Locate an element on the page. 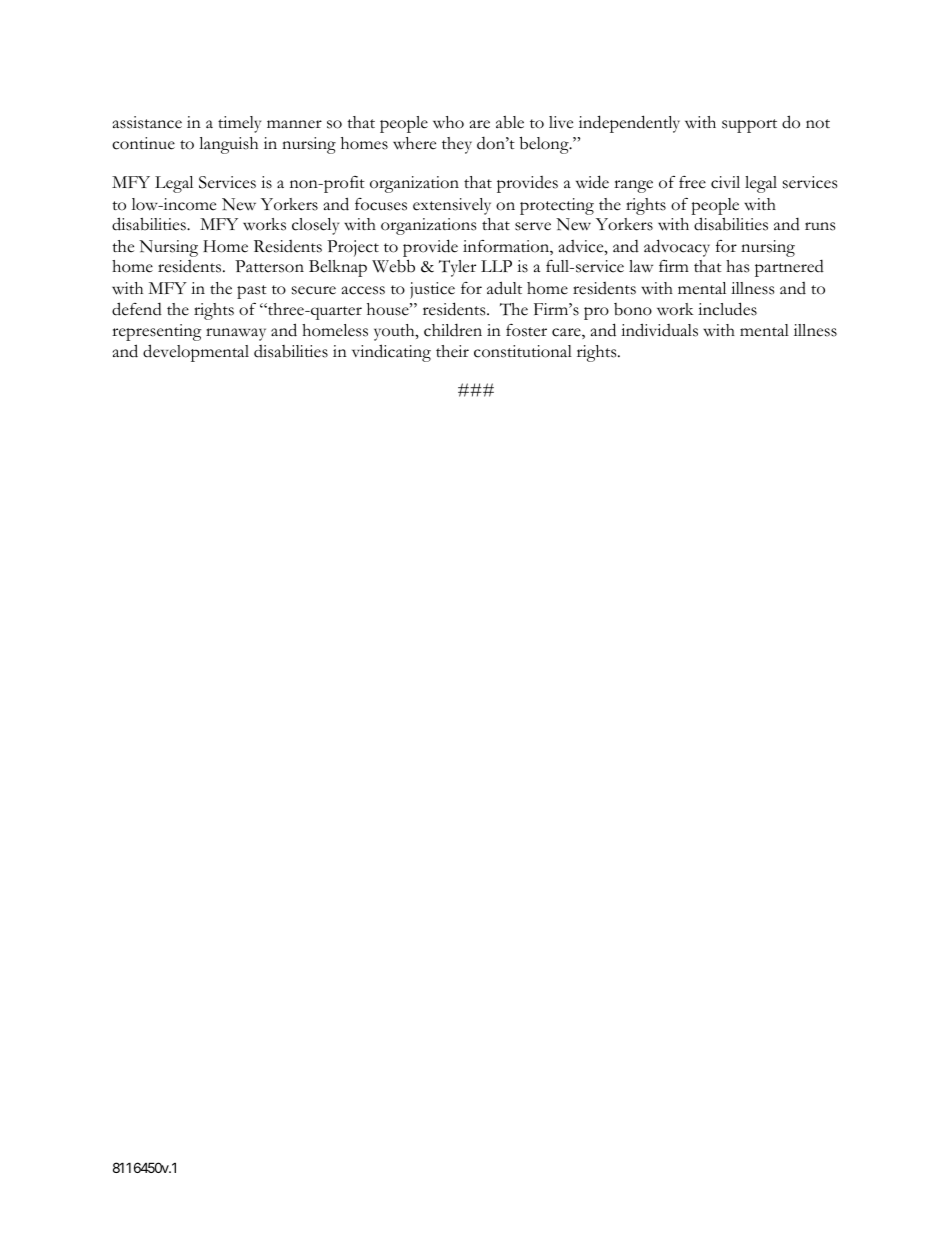 The width and height of the page is (952, 1233). their is located at coordinates (452, 351).
